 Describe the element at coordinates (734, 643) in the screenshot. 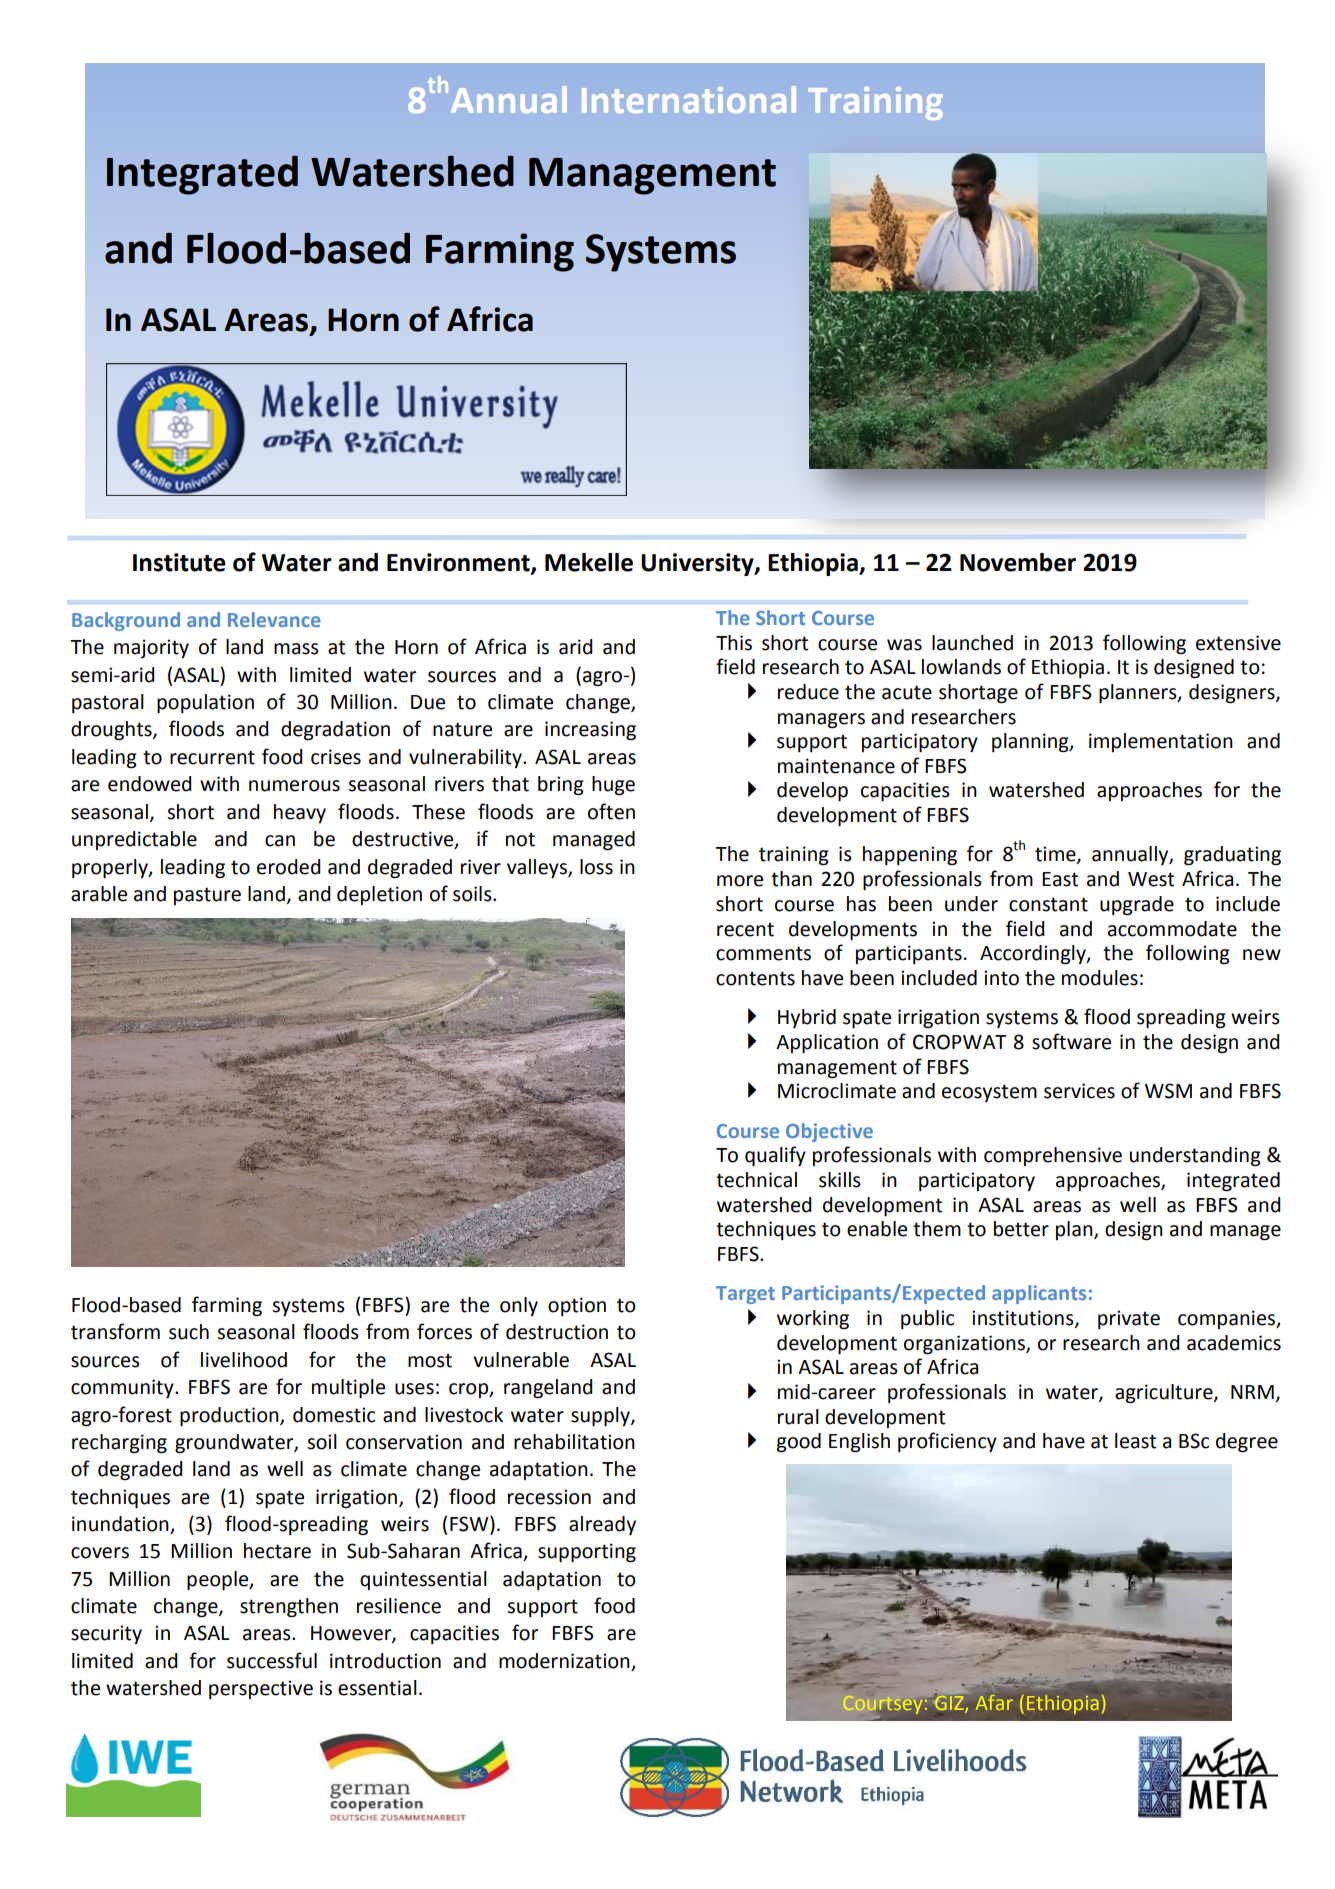

I see `This` at that location.
